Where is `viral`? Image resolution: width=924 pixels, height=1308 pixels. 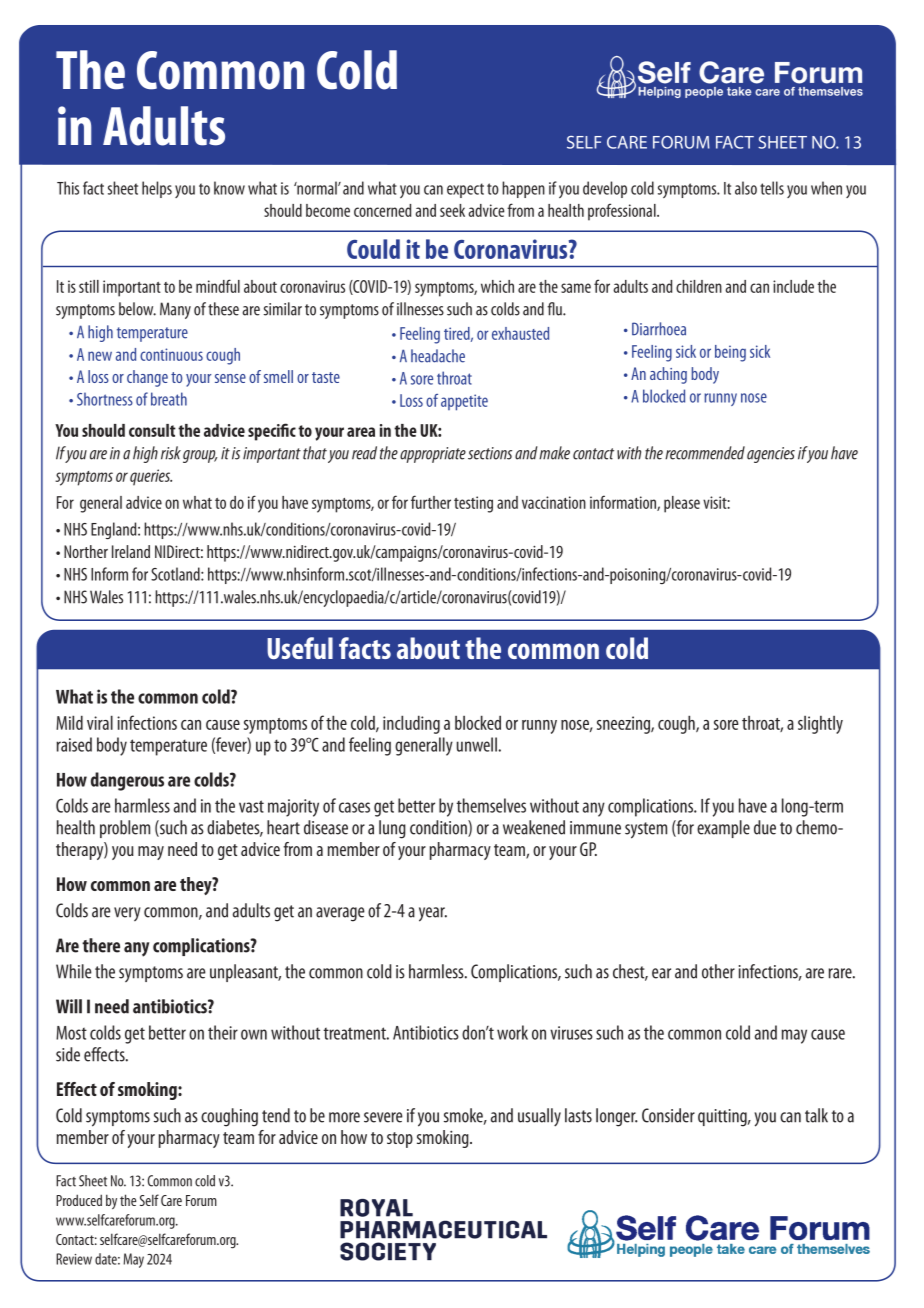
viral is located at coordinates (100, 722).
